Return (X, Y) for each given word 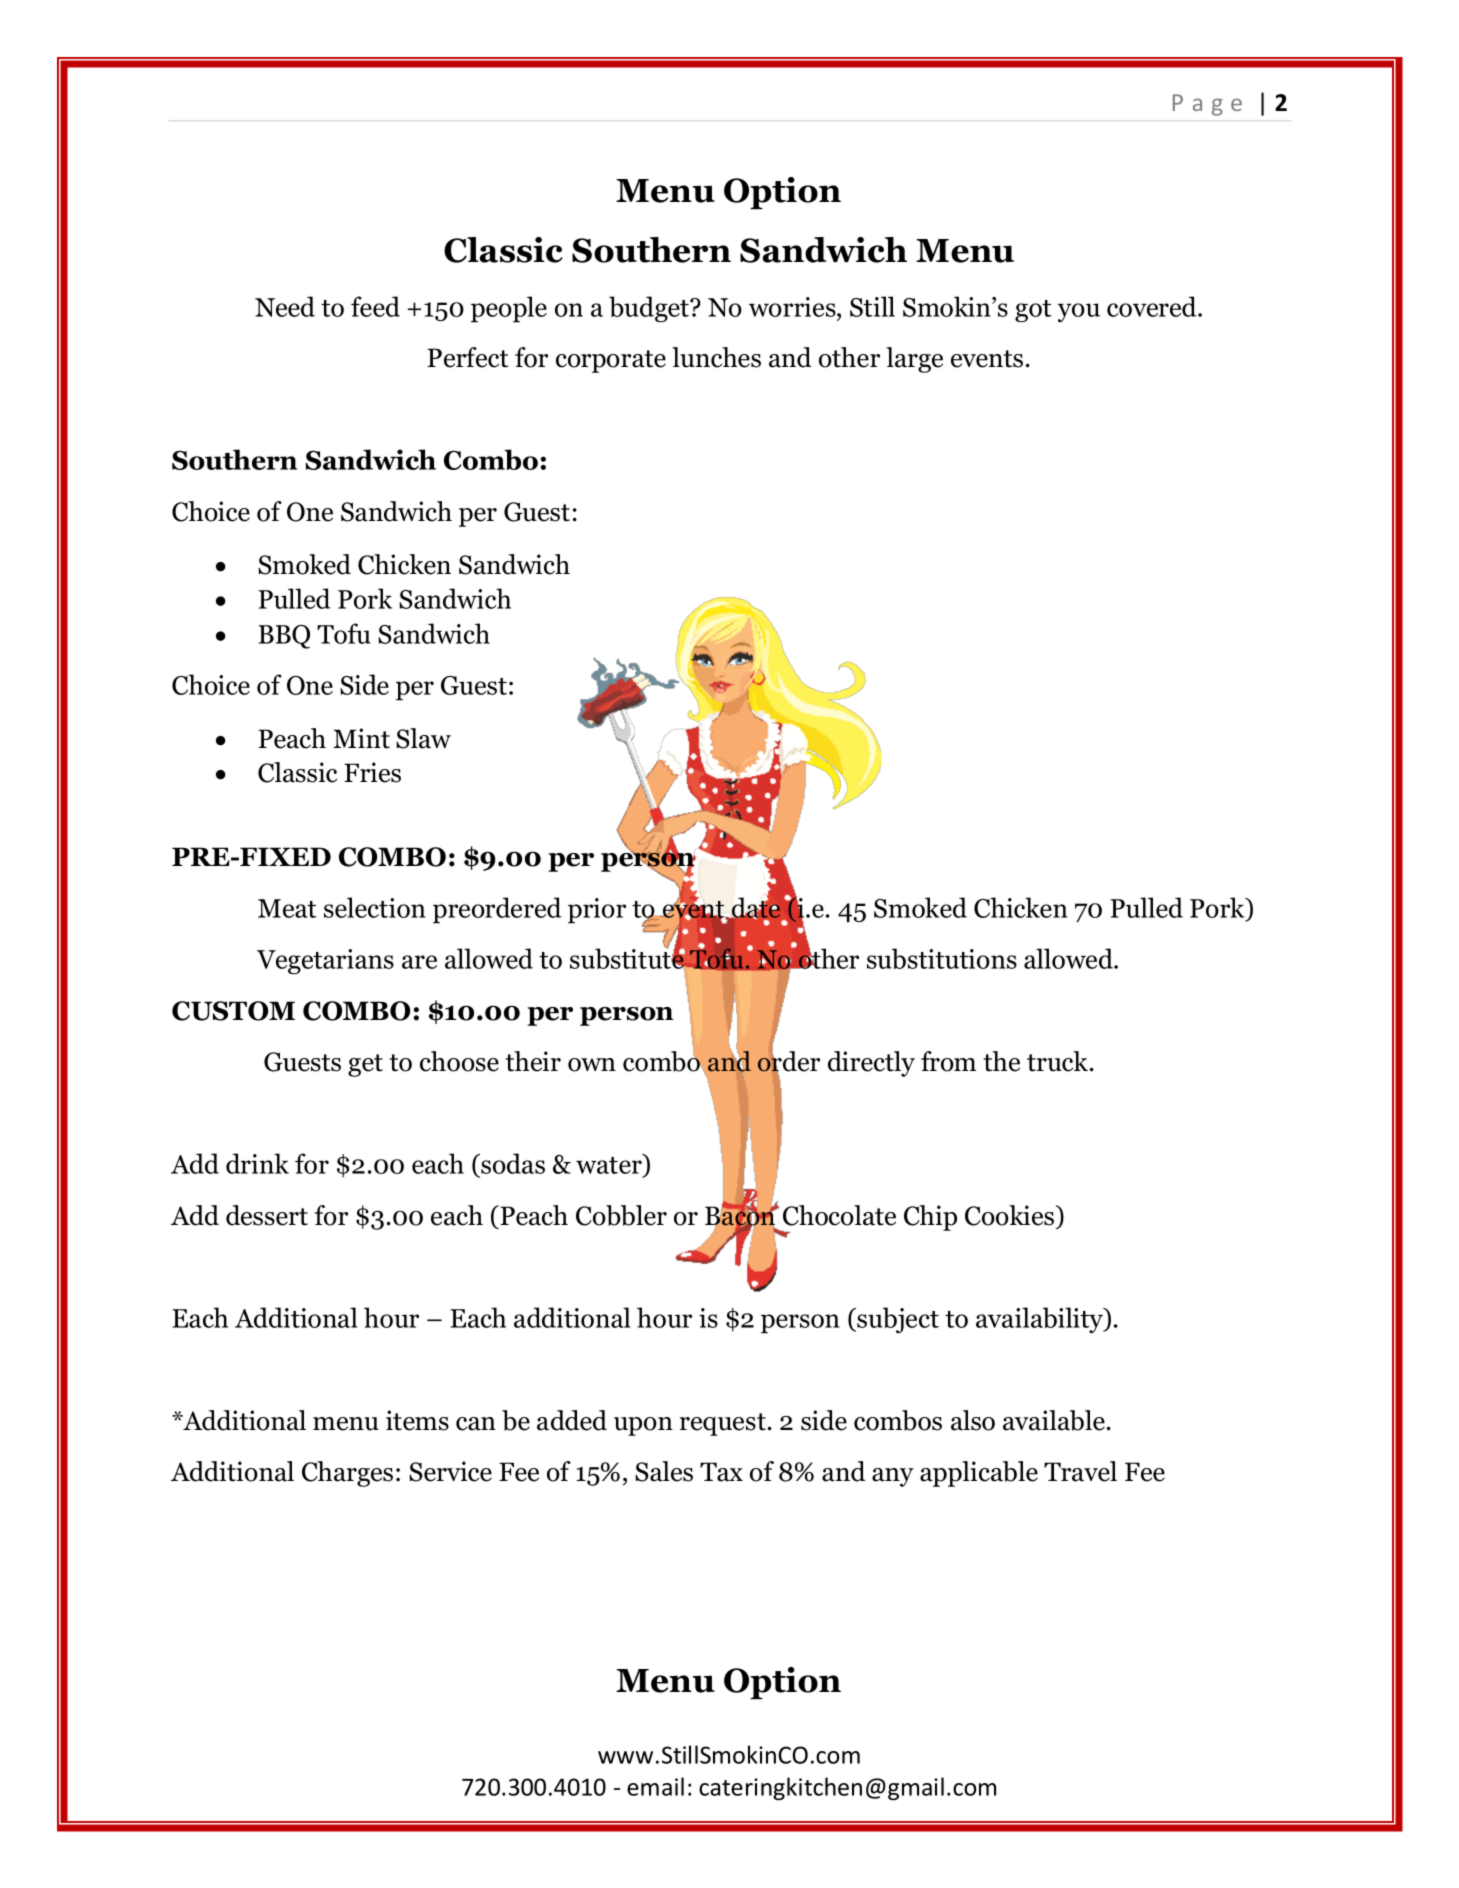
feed (375, 306)
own (592, 1065)
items (417, 1420)
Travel (1080, 1471)
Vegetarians (325, 962)
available (1054, 1420)
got (1033, 311)
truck (1059, 1061)
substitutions (942, 958)
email (655, 1786)
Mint (361, 738)
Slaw (423, 738)
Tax (721, 1472)
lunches (716, 357)
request (723, 1424)
